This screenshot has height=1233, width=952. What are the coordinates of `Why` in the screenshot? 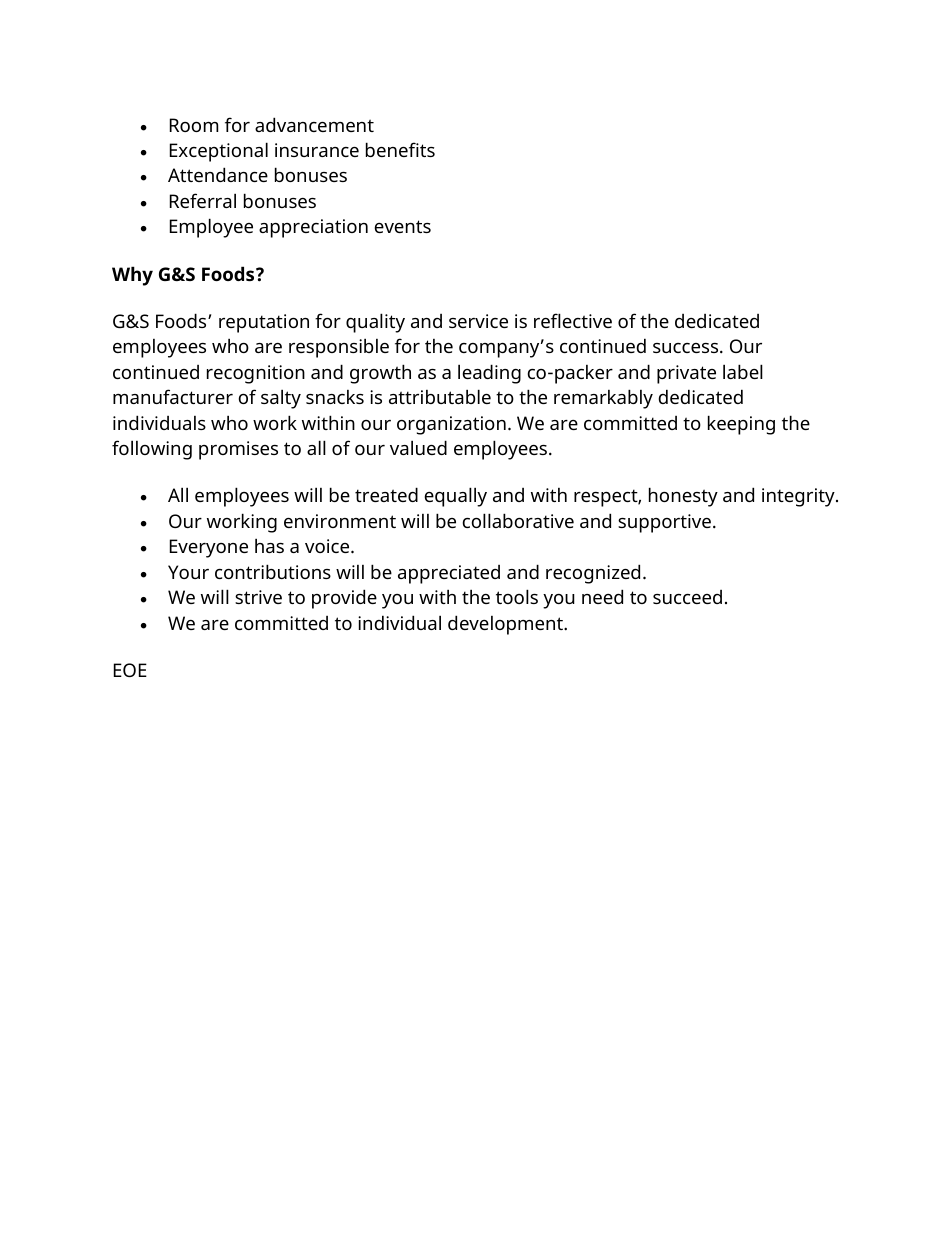 It's located at (132, 276).
